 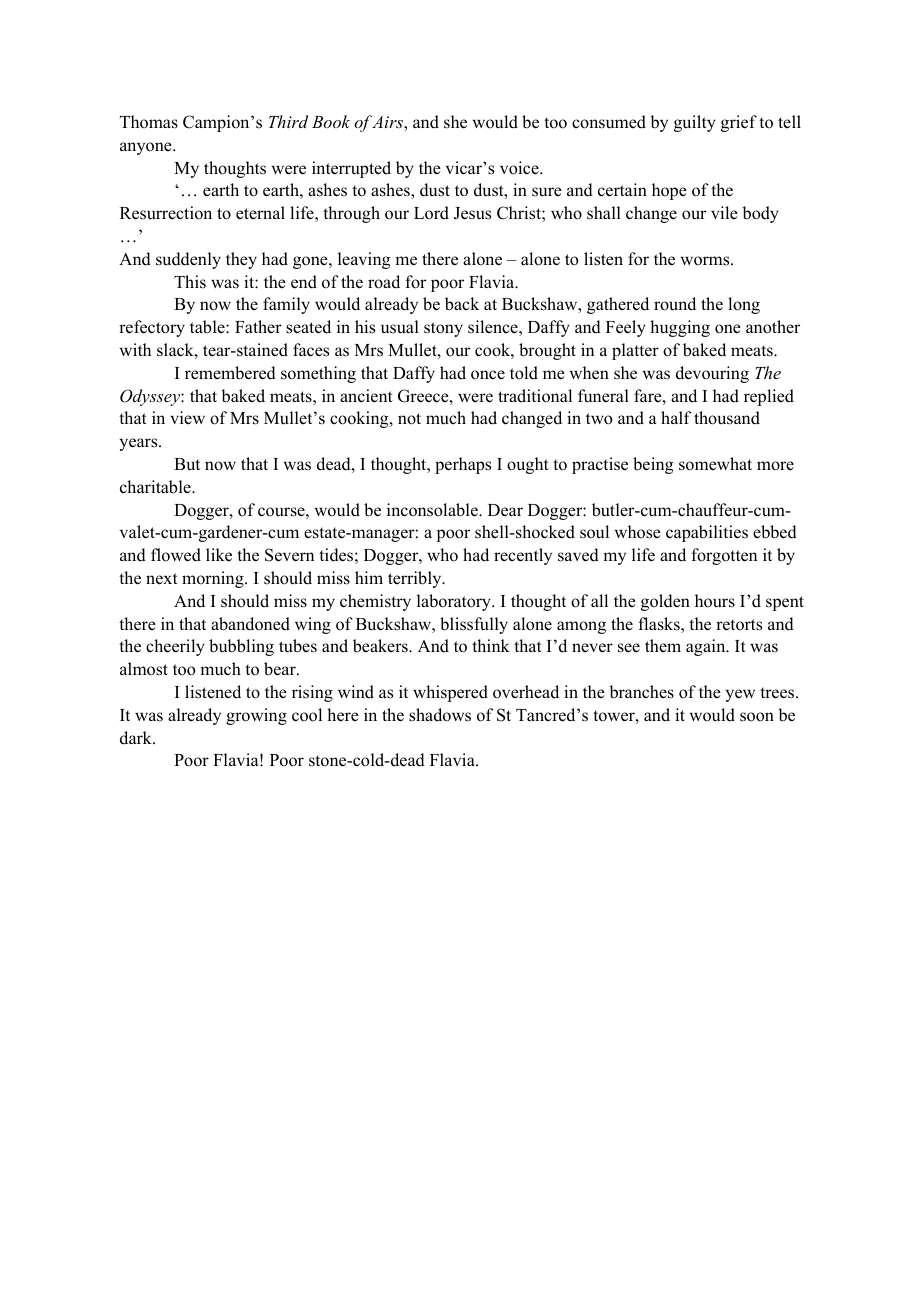 What do you see at coordinates (137, 738) in the screenshot?
I see `dark` at bounding box center [137, 738].
